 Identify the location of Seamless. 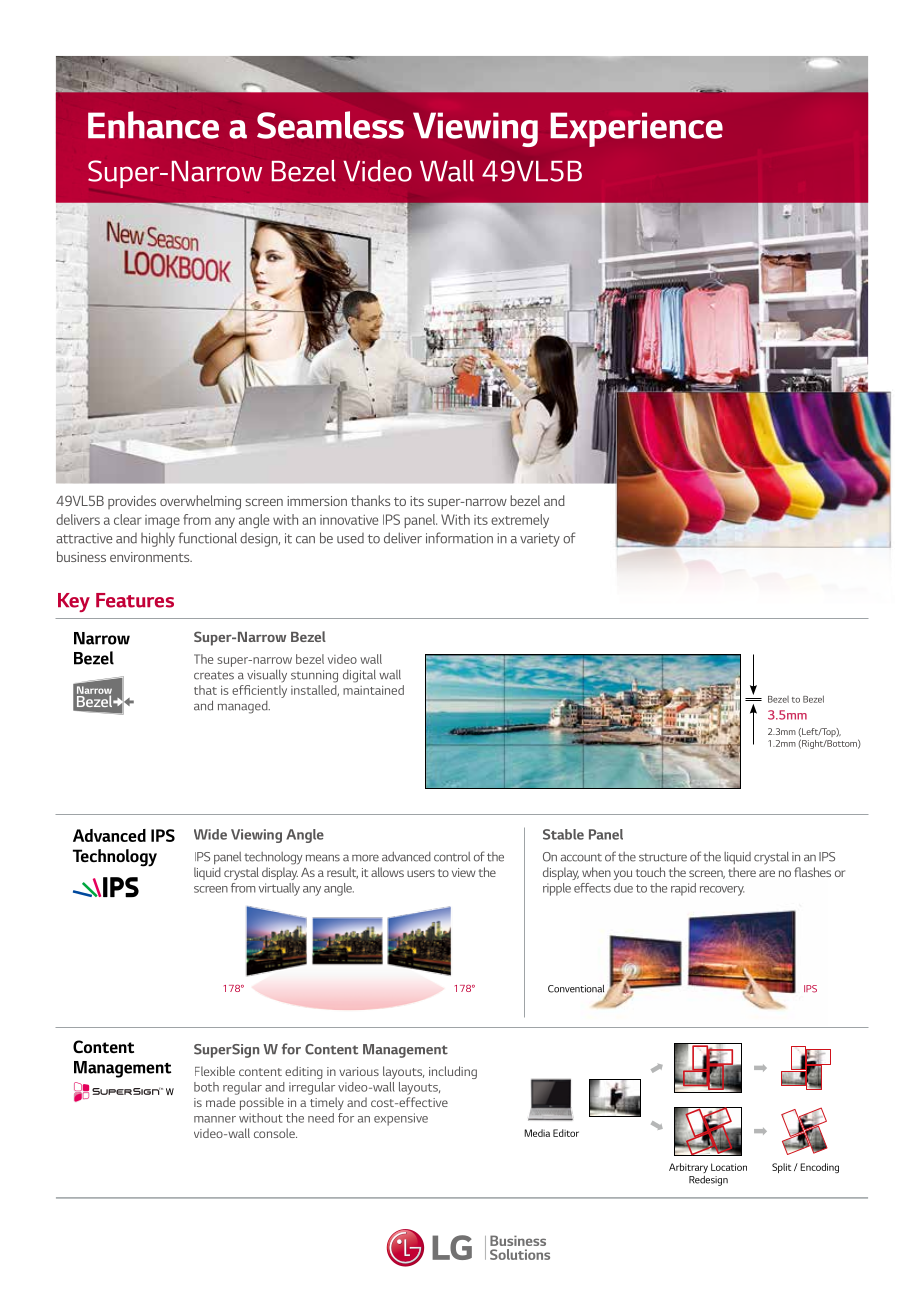
(330, 125).
